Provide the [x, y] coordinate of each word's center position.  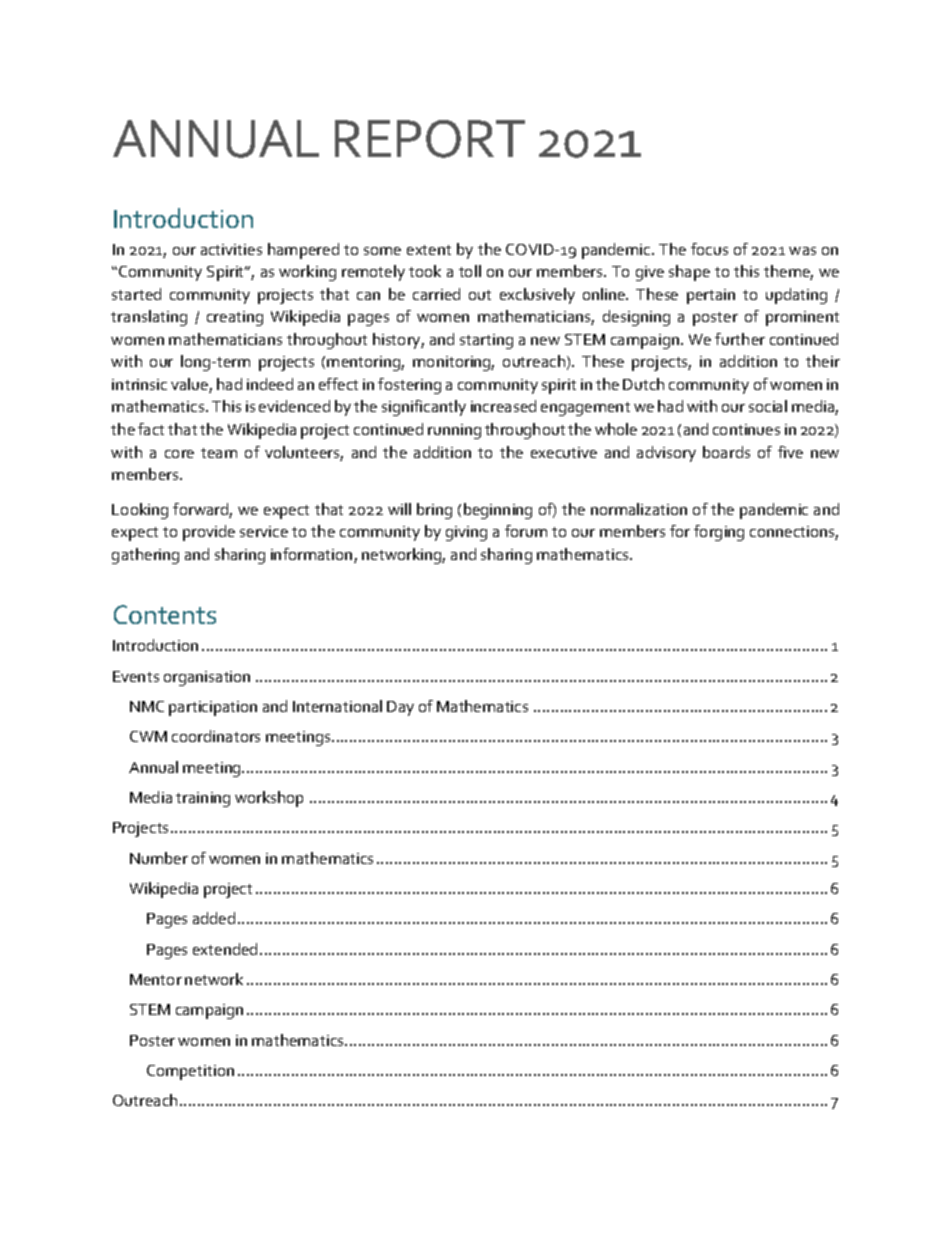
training [203, 799]
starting [486, 341]
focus [709, 249]
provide [209, 533]
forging [719, 533]
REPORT [430, 139]
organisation [207, 678]
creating [235, 318]
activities [231, 249]
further [740, 339]
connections [794, 533]
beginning [498, 511]
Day [400, 708]
